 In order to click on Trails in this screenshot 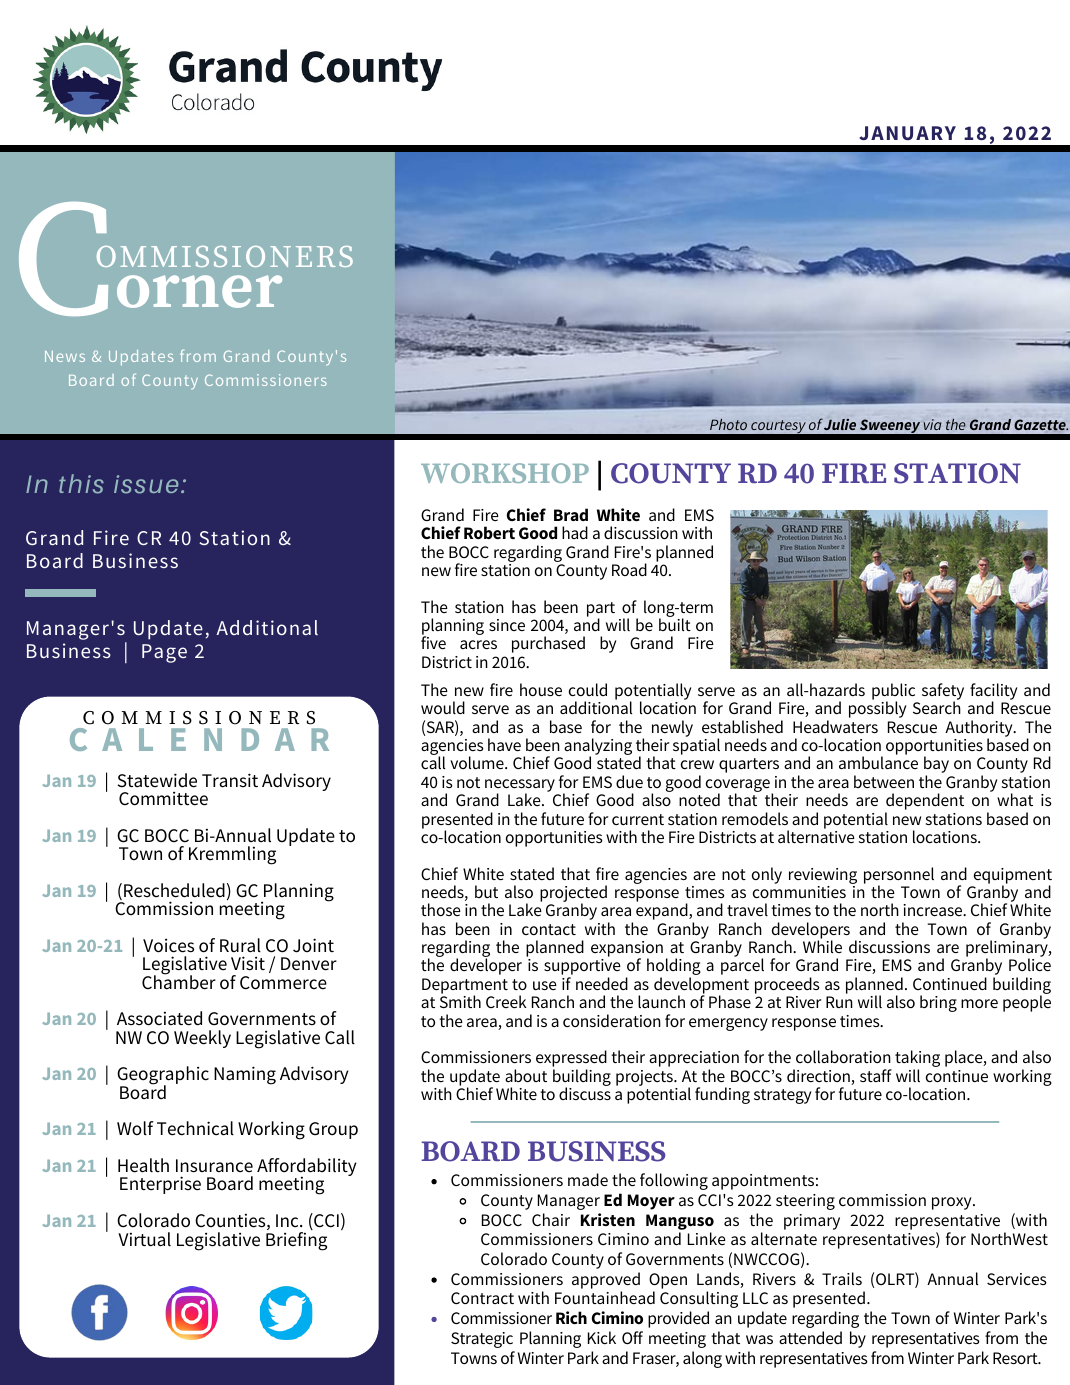, I will do `click(842, 1278)`.
